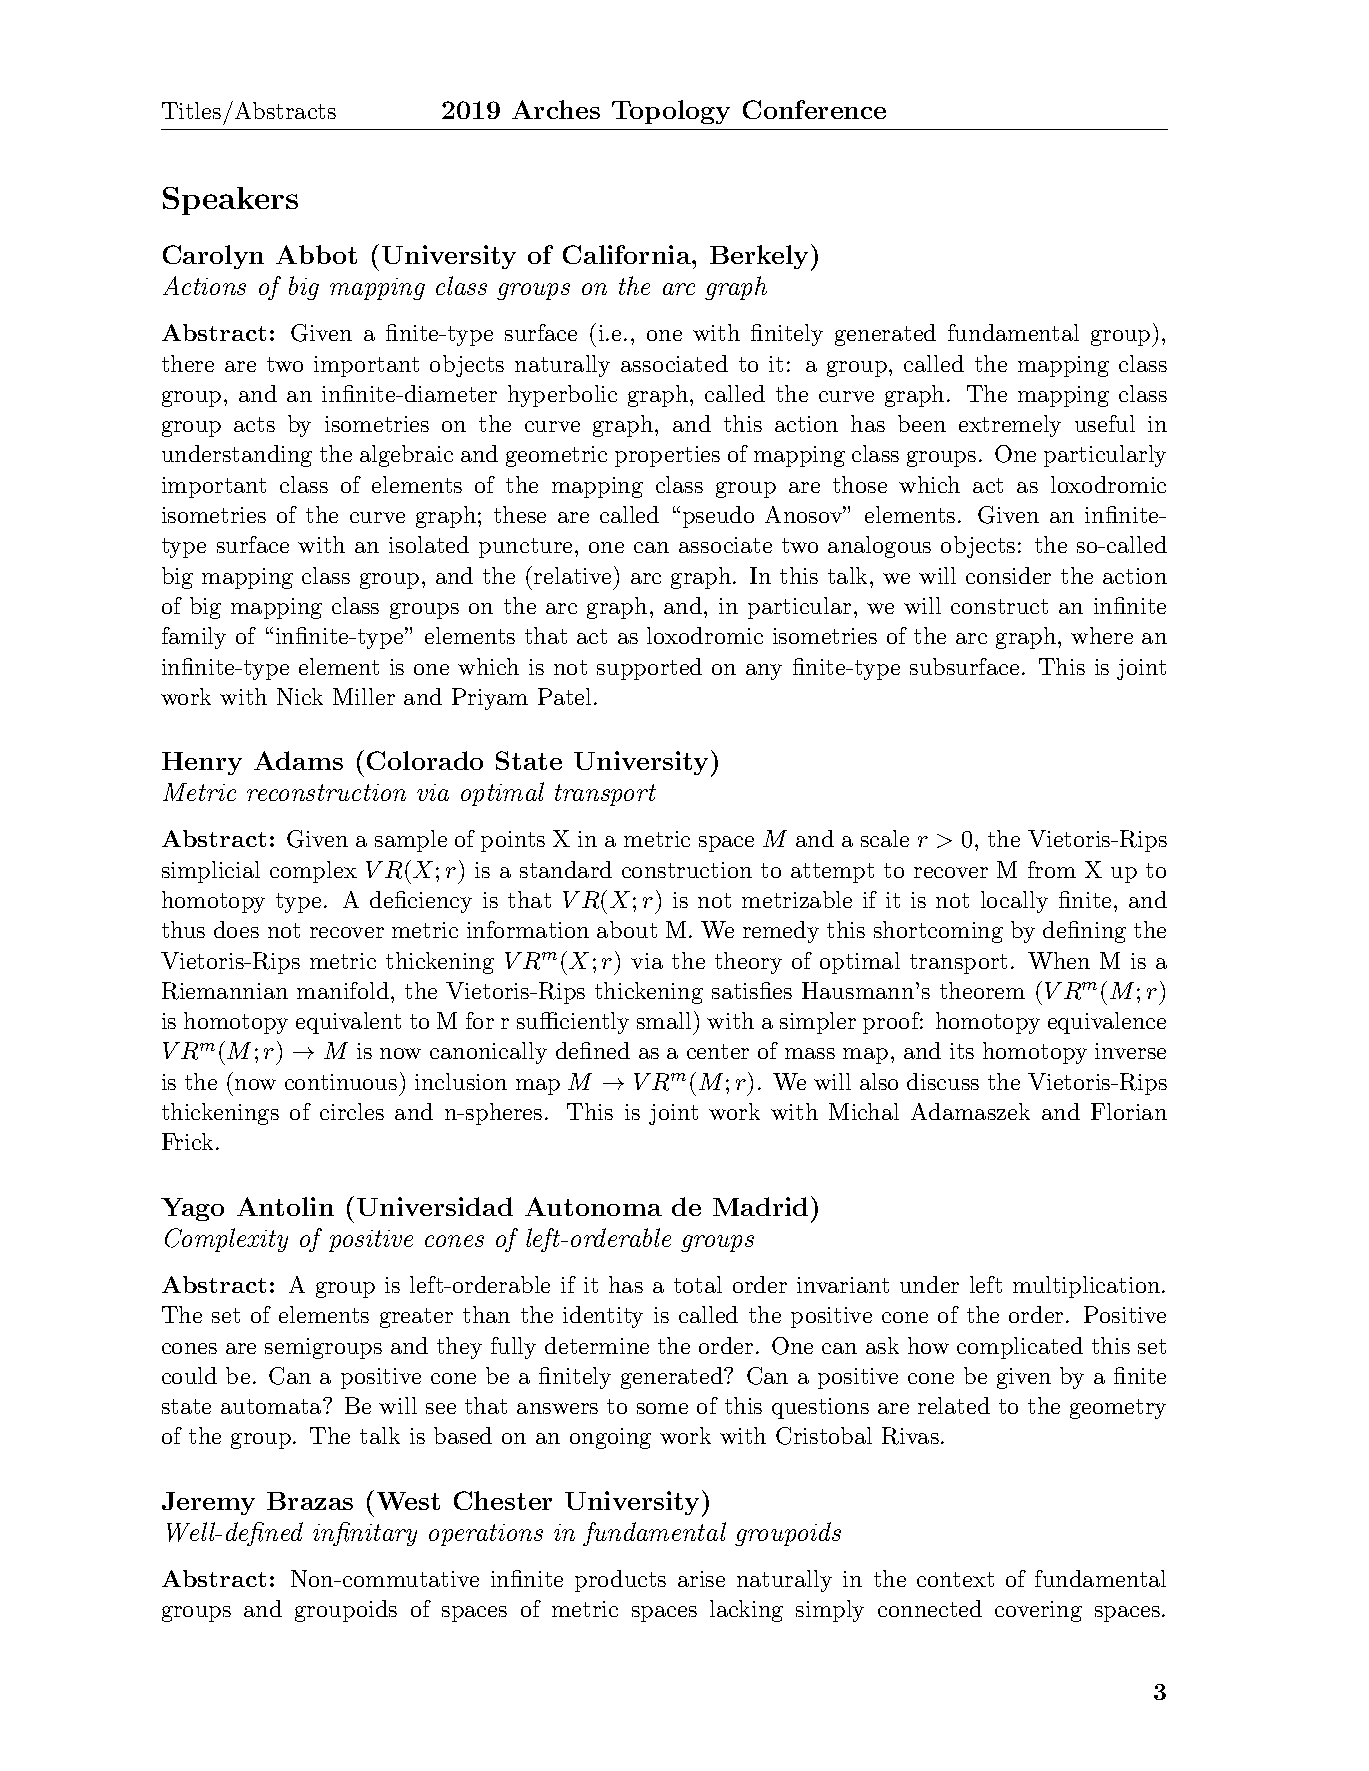  What do you see at coordinates (814, 109) in the screenshot?
I see `Conference` at bounding box center [814, 109].
